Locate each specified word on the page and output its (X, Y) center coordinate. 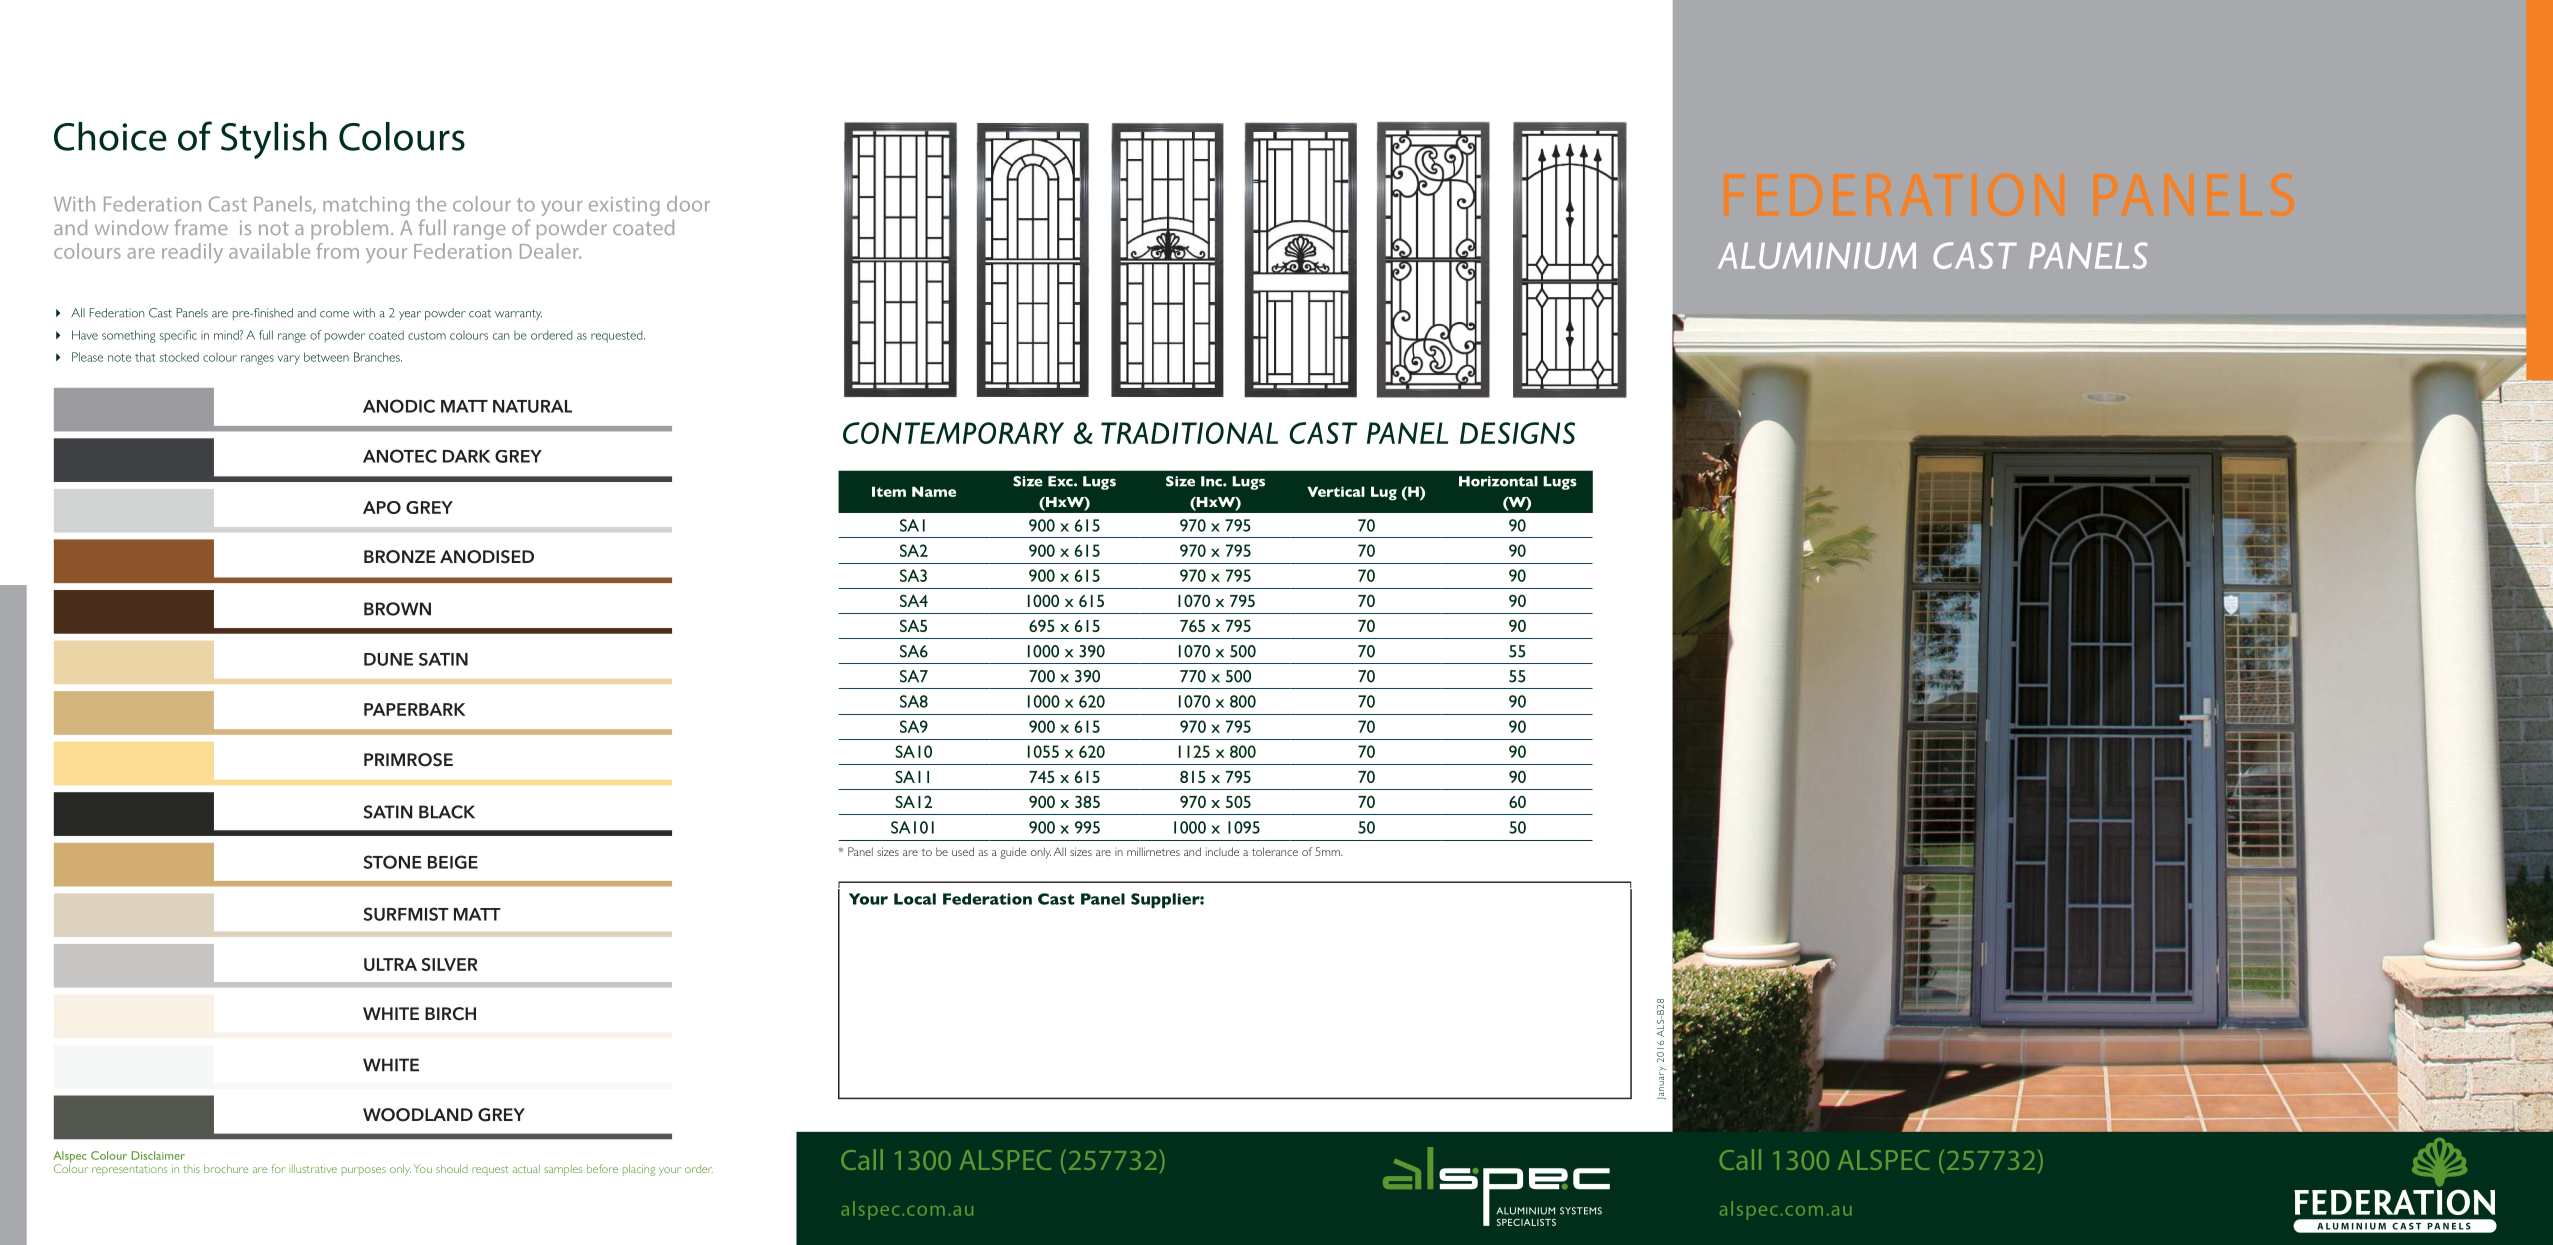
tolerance (1275, 851)
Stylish (274, 140)
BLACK (447, 812)
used (963, 851)
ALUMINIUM (1817, 255)
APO (382, 507)
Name (934, 491)
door (688, 204)
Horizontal (1498, 481)
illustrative (313, 1168)
